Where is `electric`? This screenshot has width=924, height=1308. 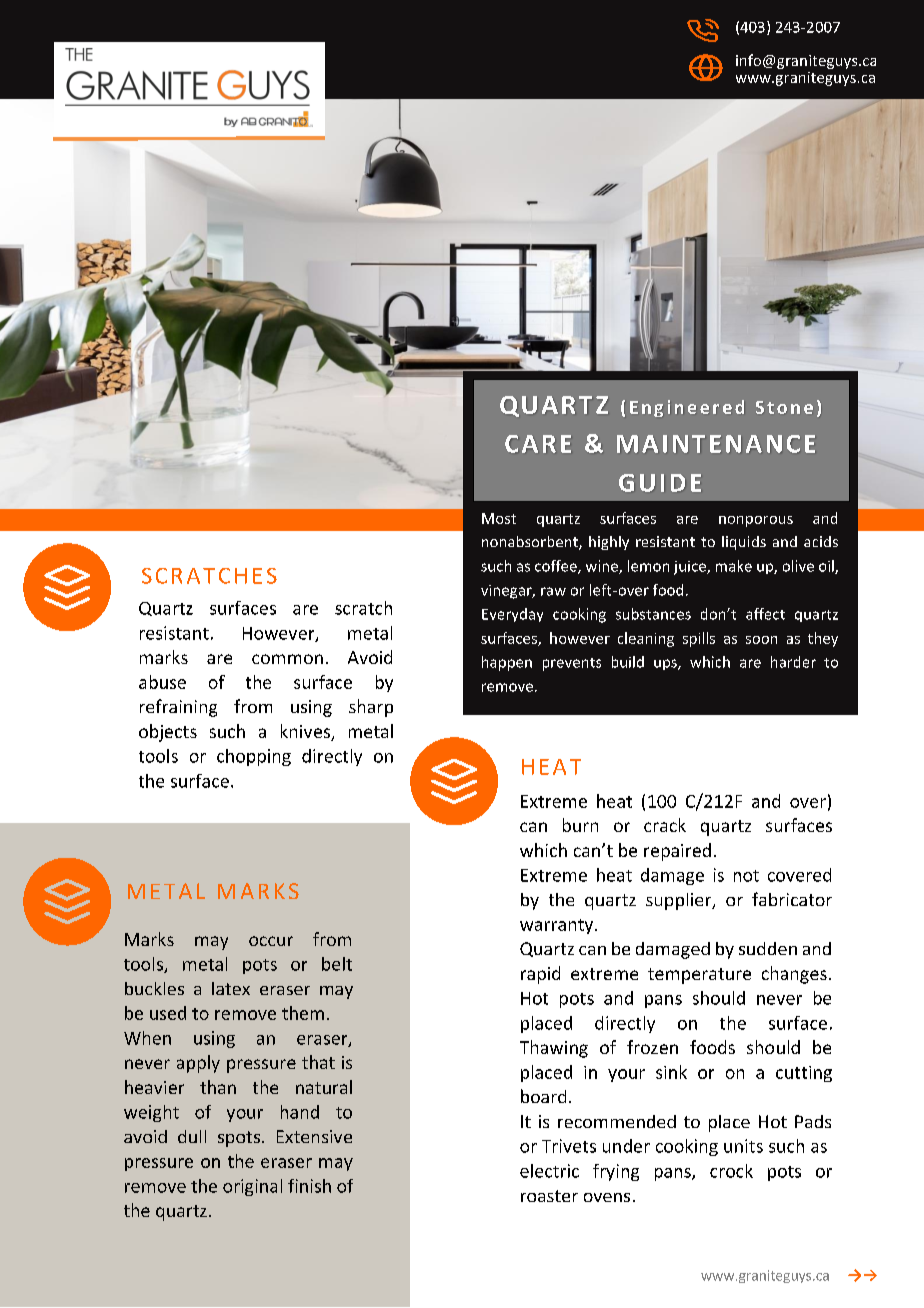
electric is located at coordinates (549, 1171).
